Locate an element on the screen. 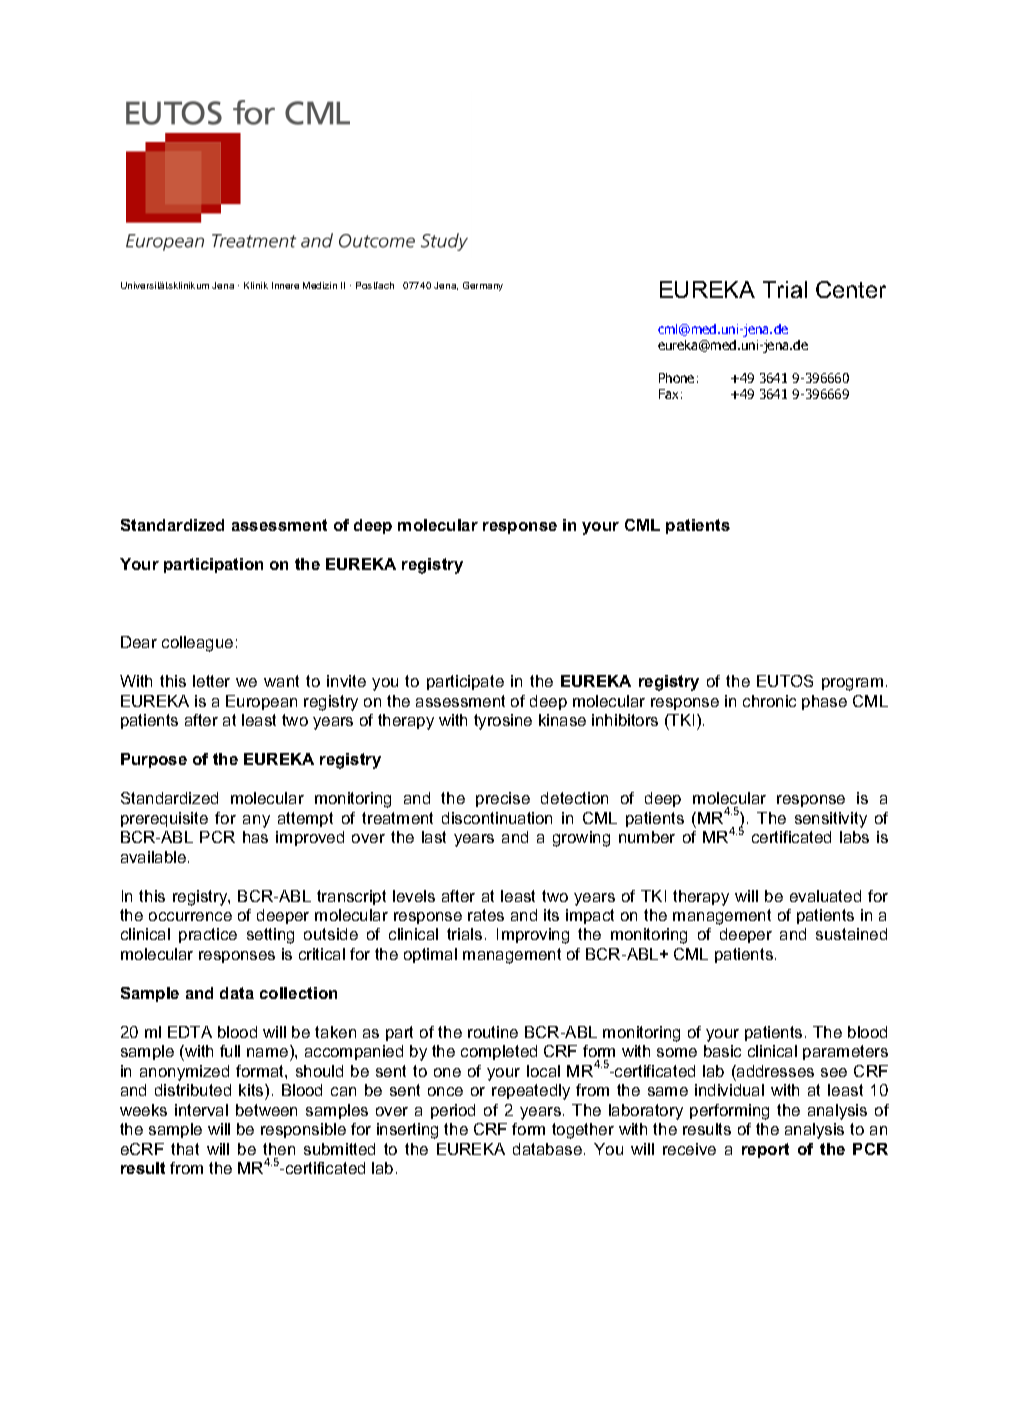 The height and width of the screenshot is (1426, 1009). tyrosine is located at coordinates (503, 722).
